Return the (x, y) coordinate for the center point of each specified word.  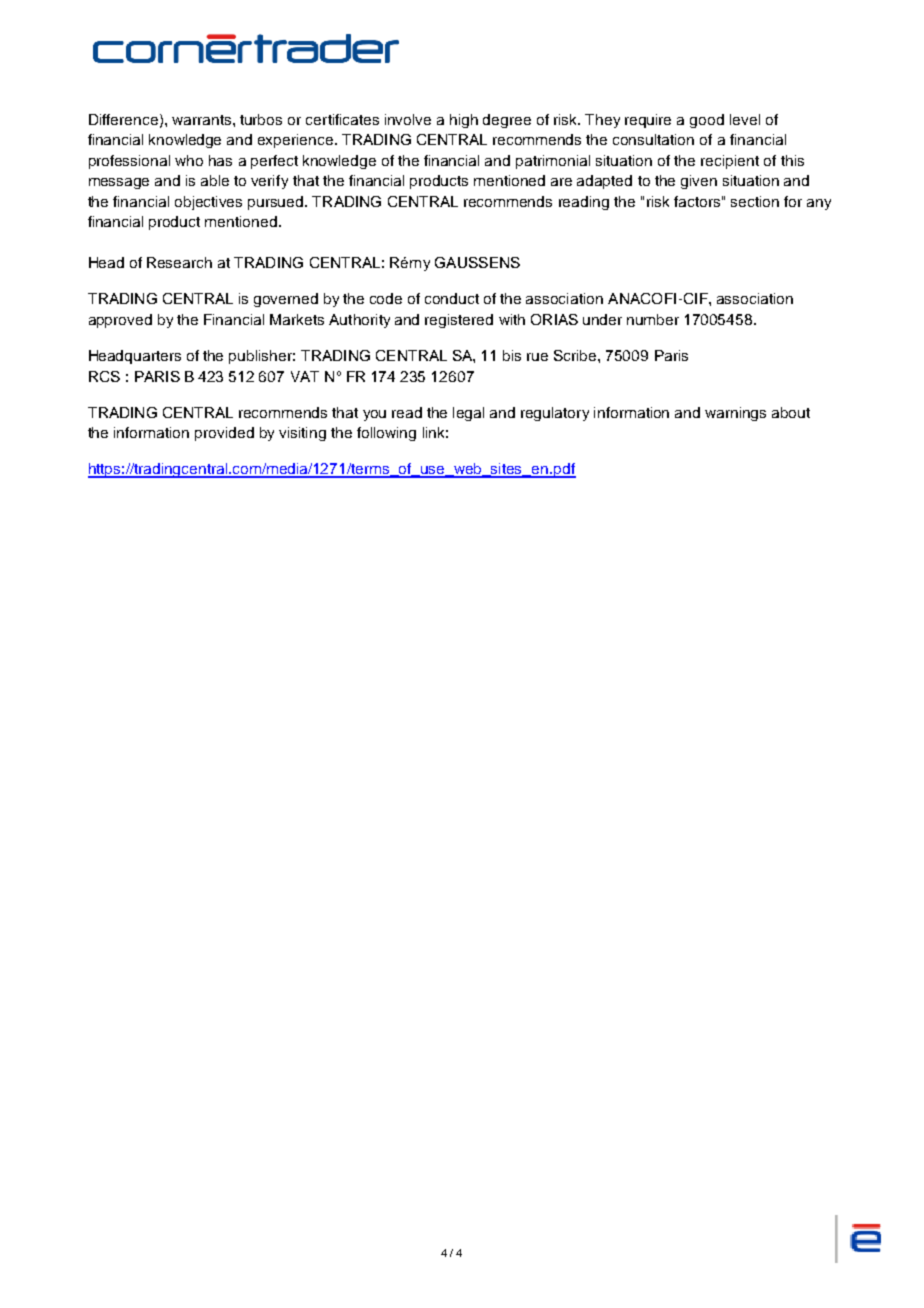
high (464, 121)
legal (468, 414)
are (561, 182)
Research (179, 262)
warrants (203, 120)
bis (512, 355)
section (755, 201)
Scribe (576, 355)
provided (224, 434)
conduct (452, 298)
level (745, 119)
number (653, 319)
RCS (104, 376)
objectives (208, 203)
